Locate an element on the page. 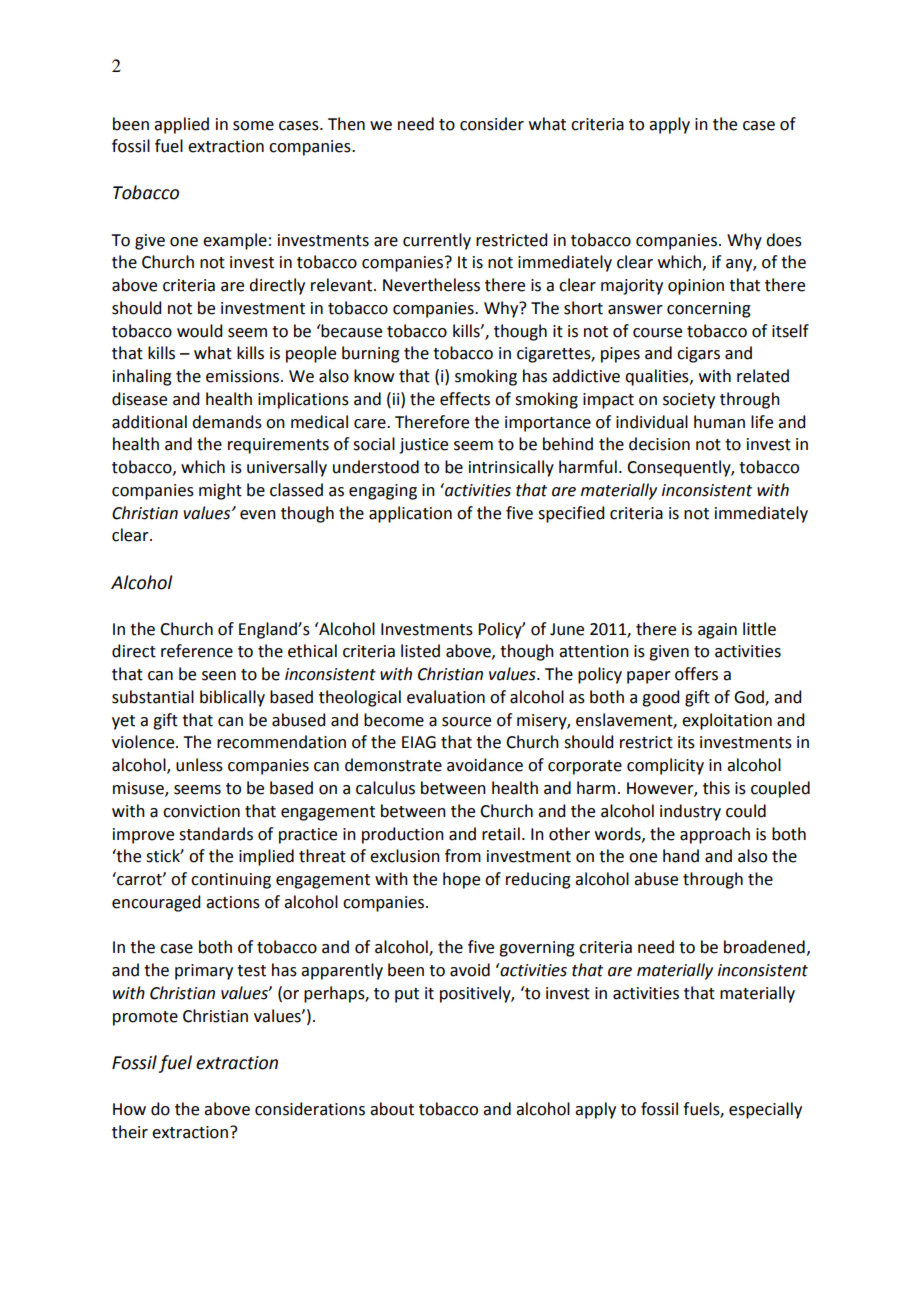 The height and width of the page is (1309, 924). does is located at coordinates (784, 240).
